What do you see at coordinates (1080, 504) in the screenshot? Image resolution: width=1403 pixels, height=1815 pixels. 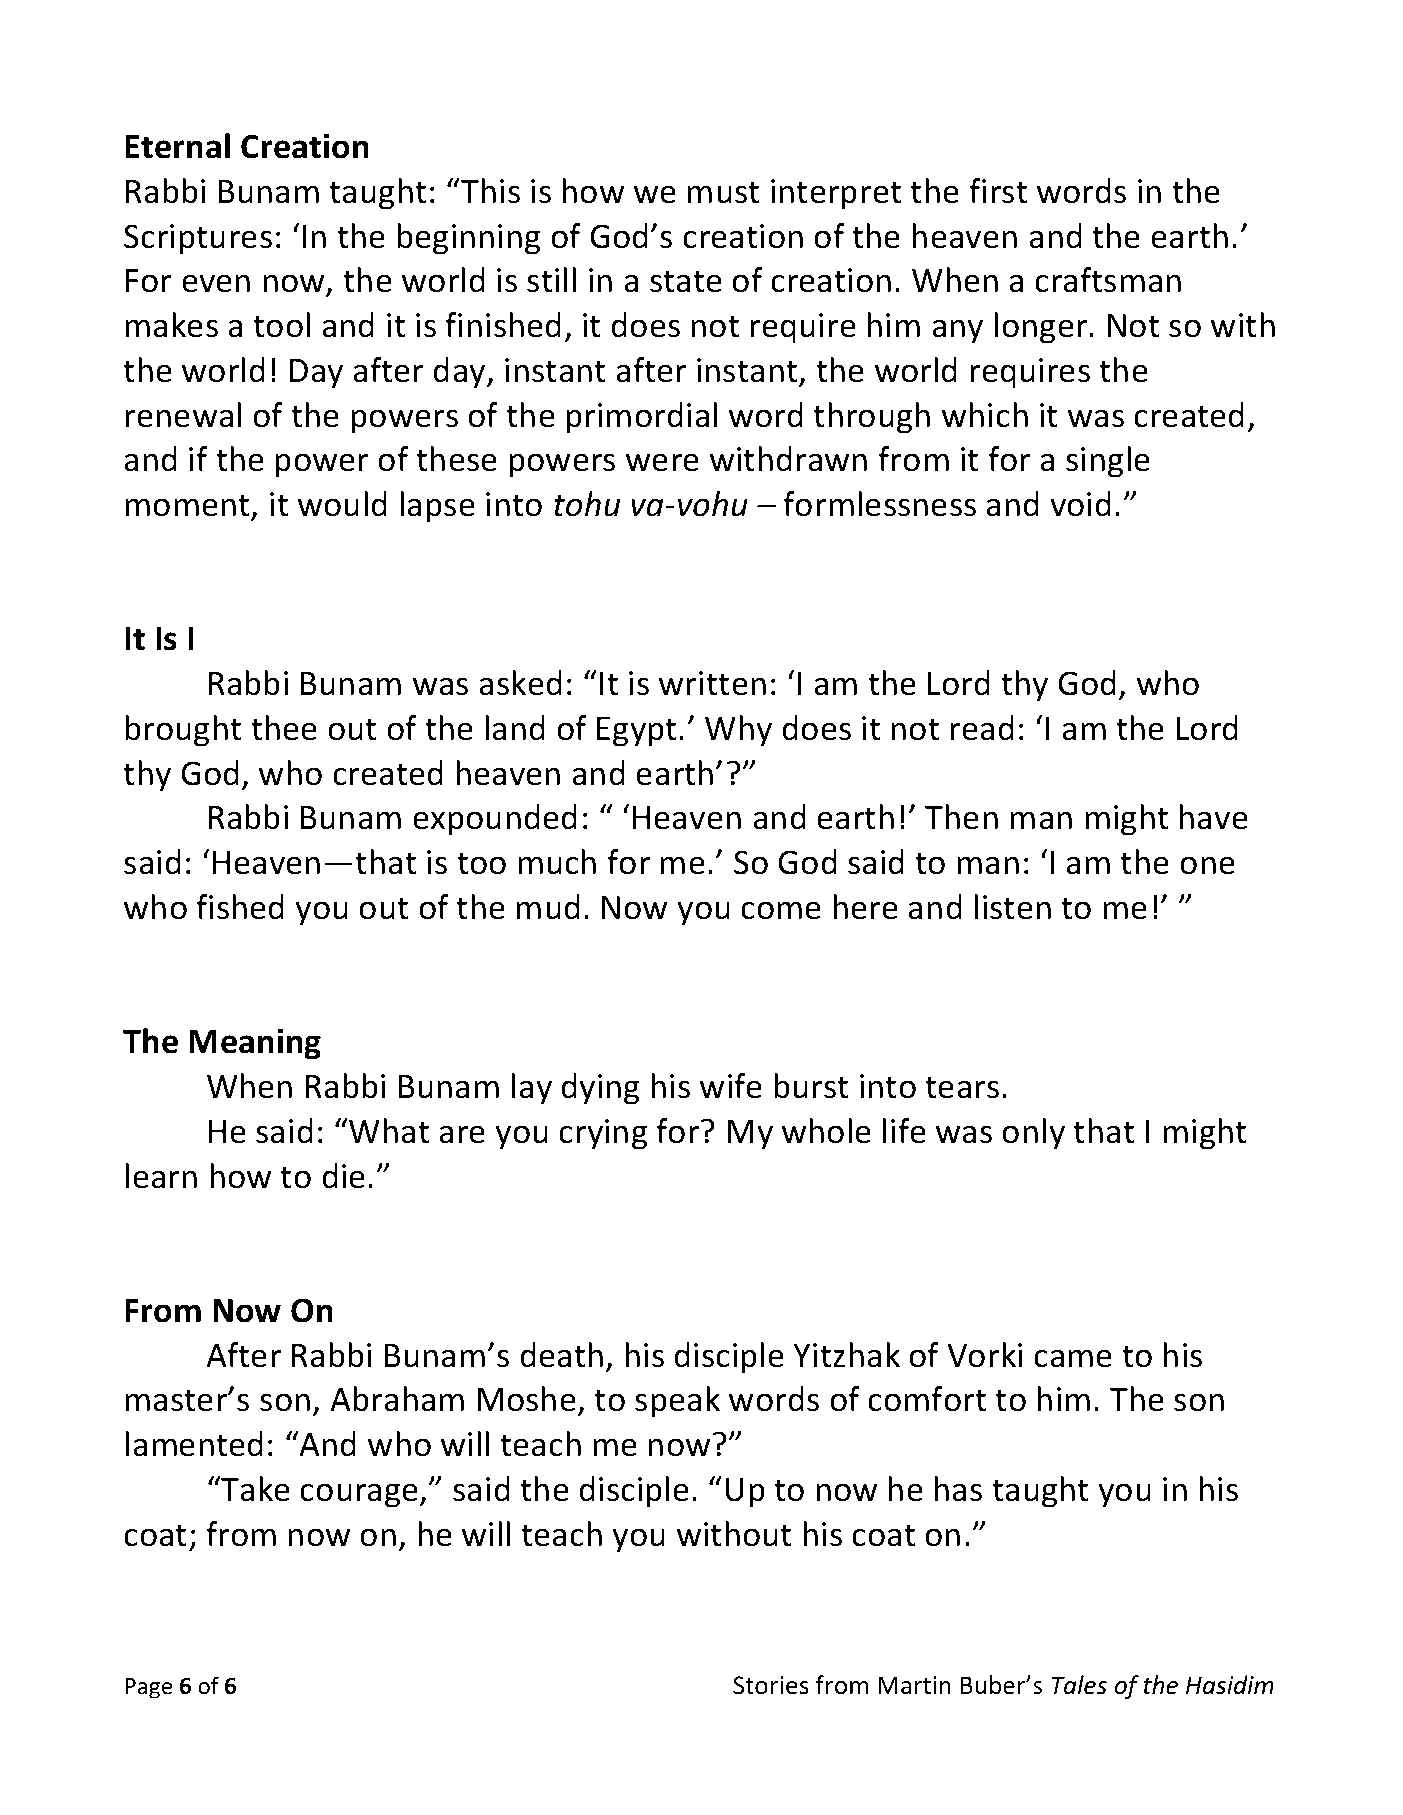 I see `void` at bounding box center [1080, 504].
